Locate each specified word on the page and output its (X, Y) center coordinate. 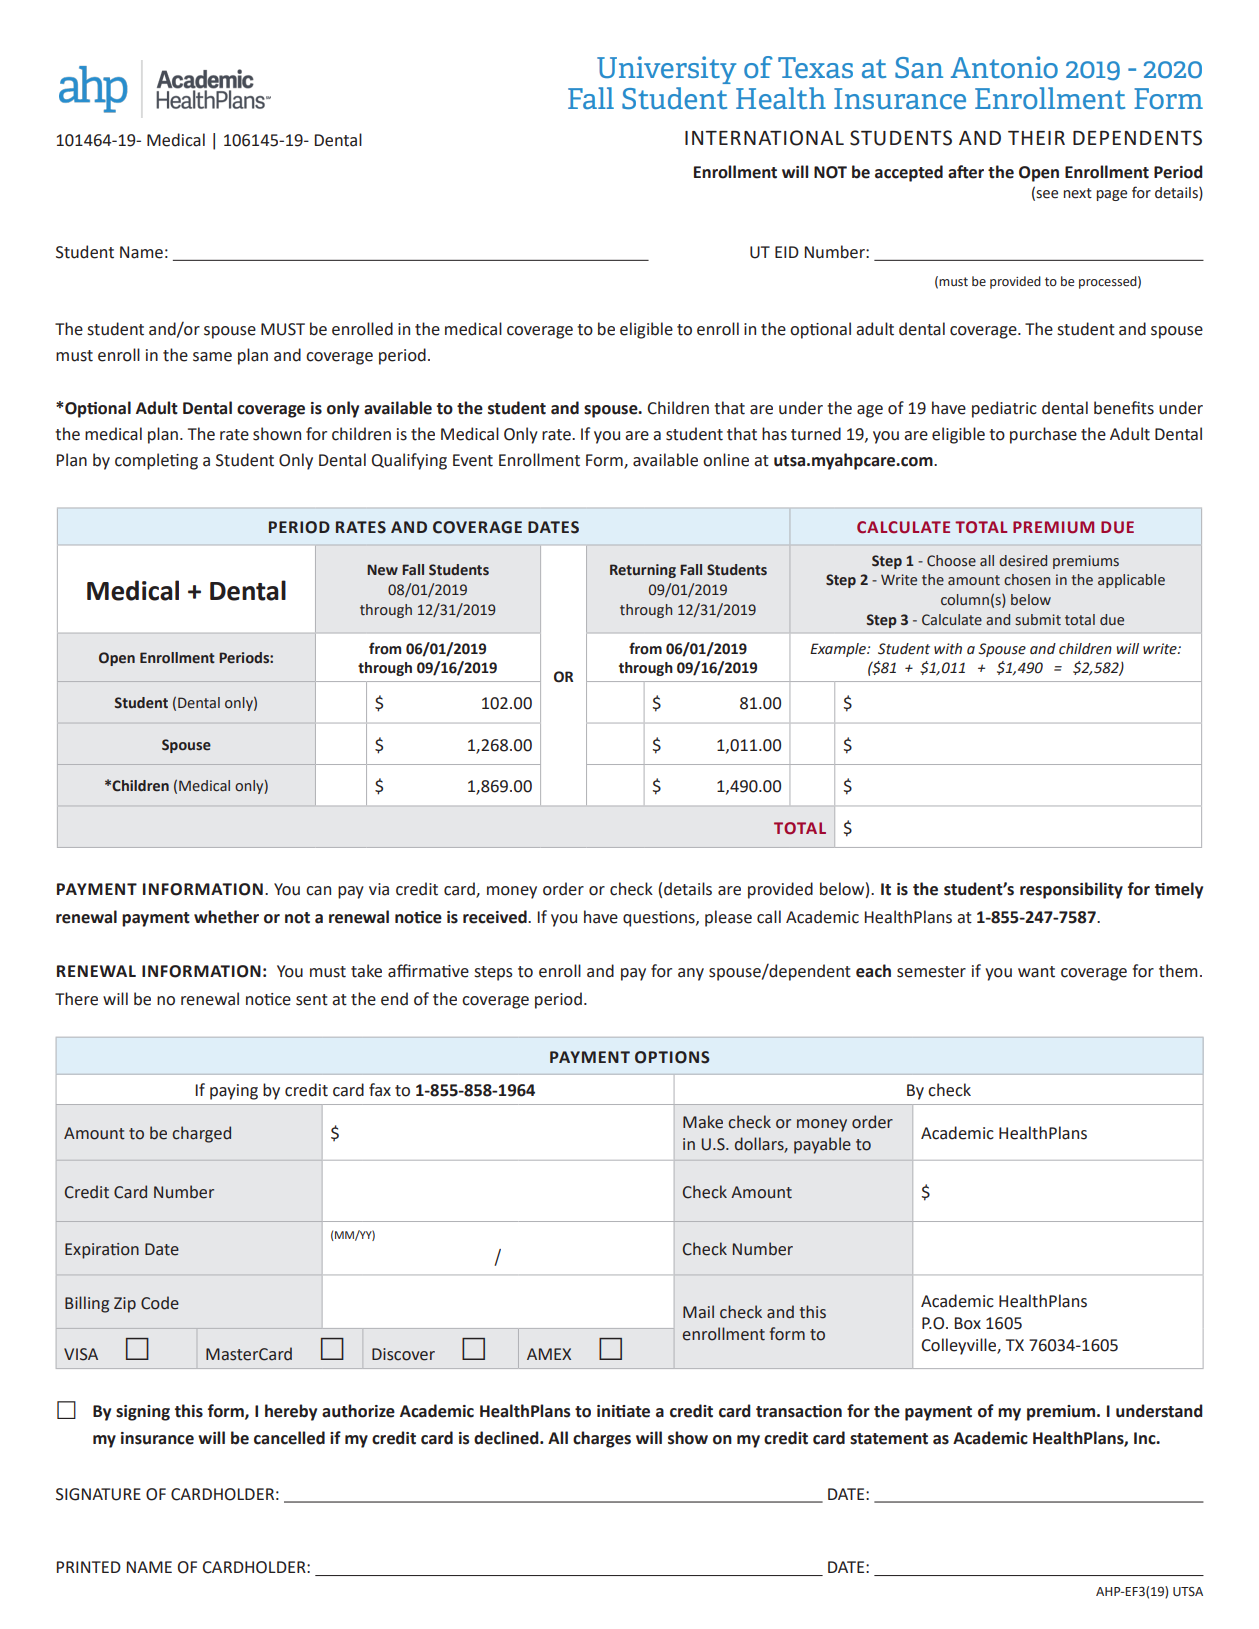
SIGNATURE (98, 1494)
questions (660, 919)
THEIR (1036, 138)
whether (226, 917)
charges (602, 1439)
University (666, 70)
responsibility (1071, 890)
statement (889, 1439)
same (212, 357)
